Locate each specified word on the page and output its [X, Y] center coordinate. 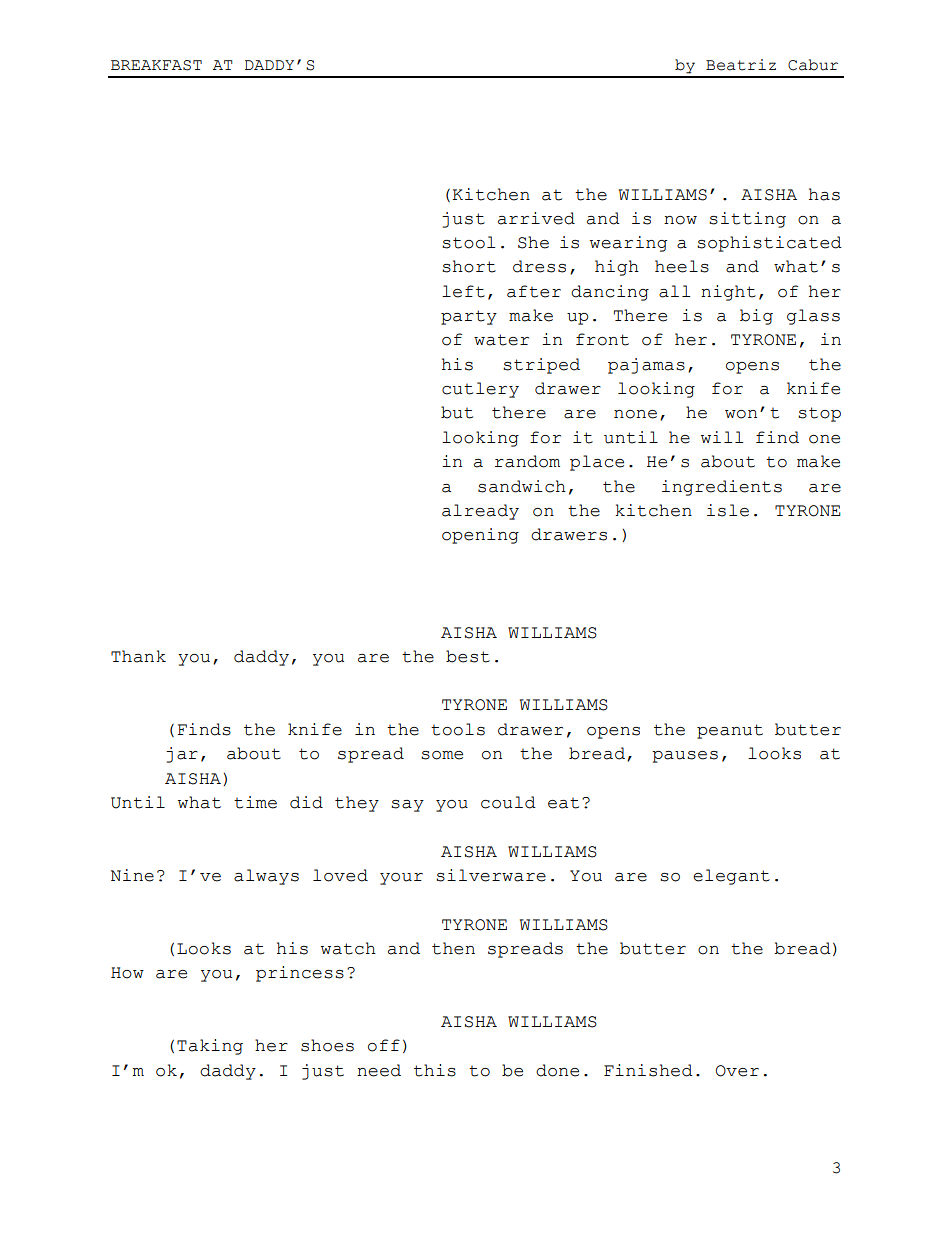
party [469, 317]
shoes [327, 1045]
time [255, 802]
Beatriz [741, 65]
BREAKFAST [156, 65]
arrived [536, 218]
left [463, 291]
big [756, 317]
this [435, 1070]
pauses [685, 757]
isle [728, 510]
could [508, 802]
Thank [138, 656]
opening [480, 536]
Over [737, 1071]
